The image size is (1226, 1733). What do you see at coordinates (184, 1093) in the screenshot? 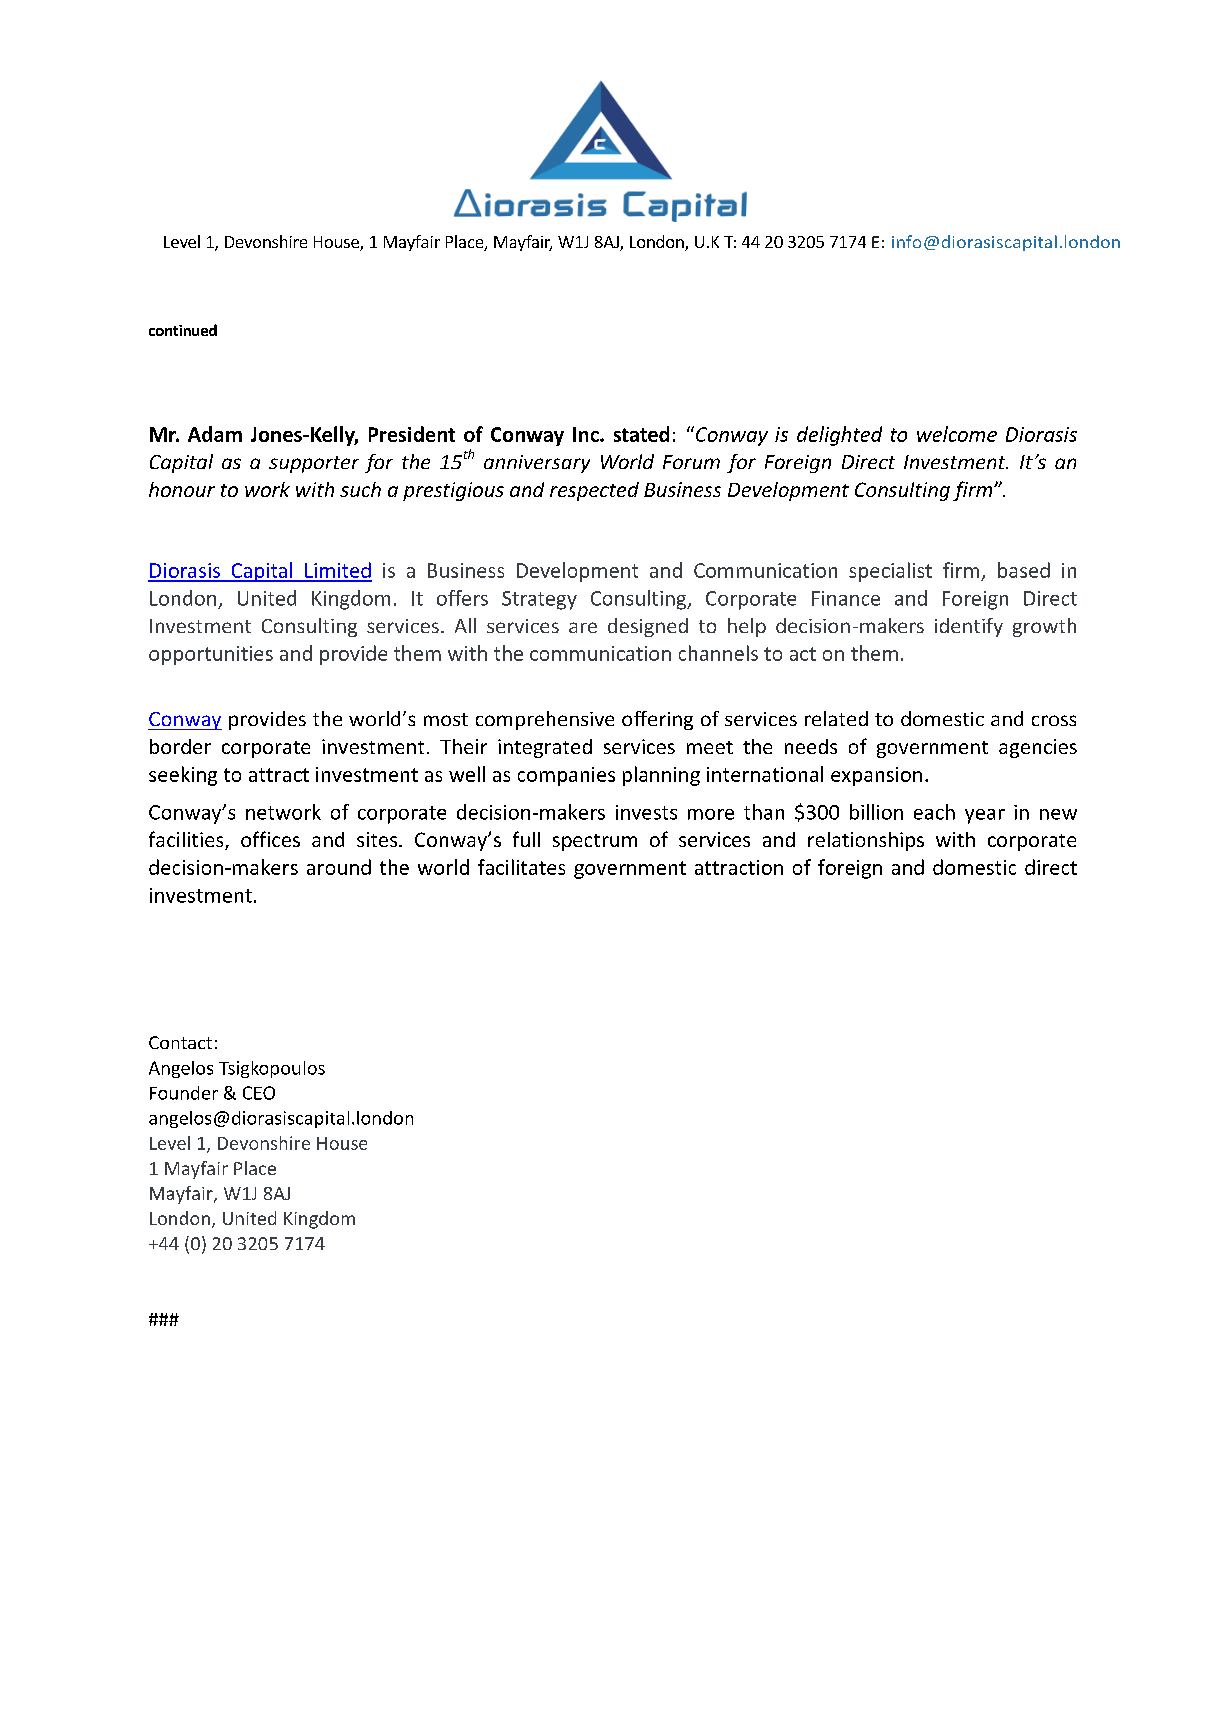
I see `Founder` at bounding box center [184, 1093].
